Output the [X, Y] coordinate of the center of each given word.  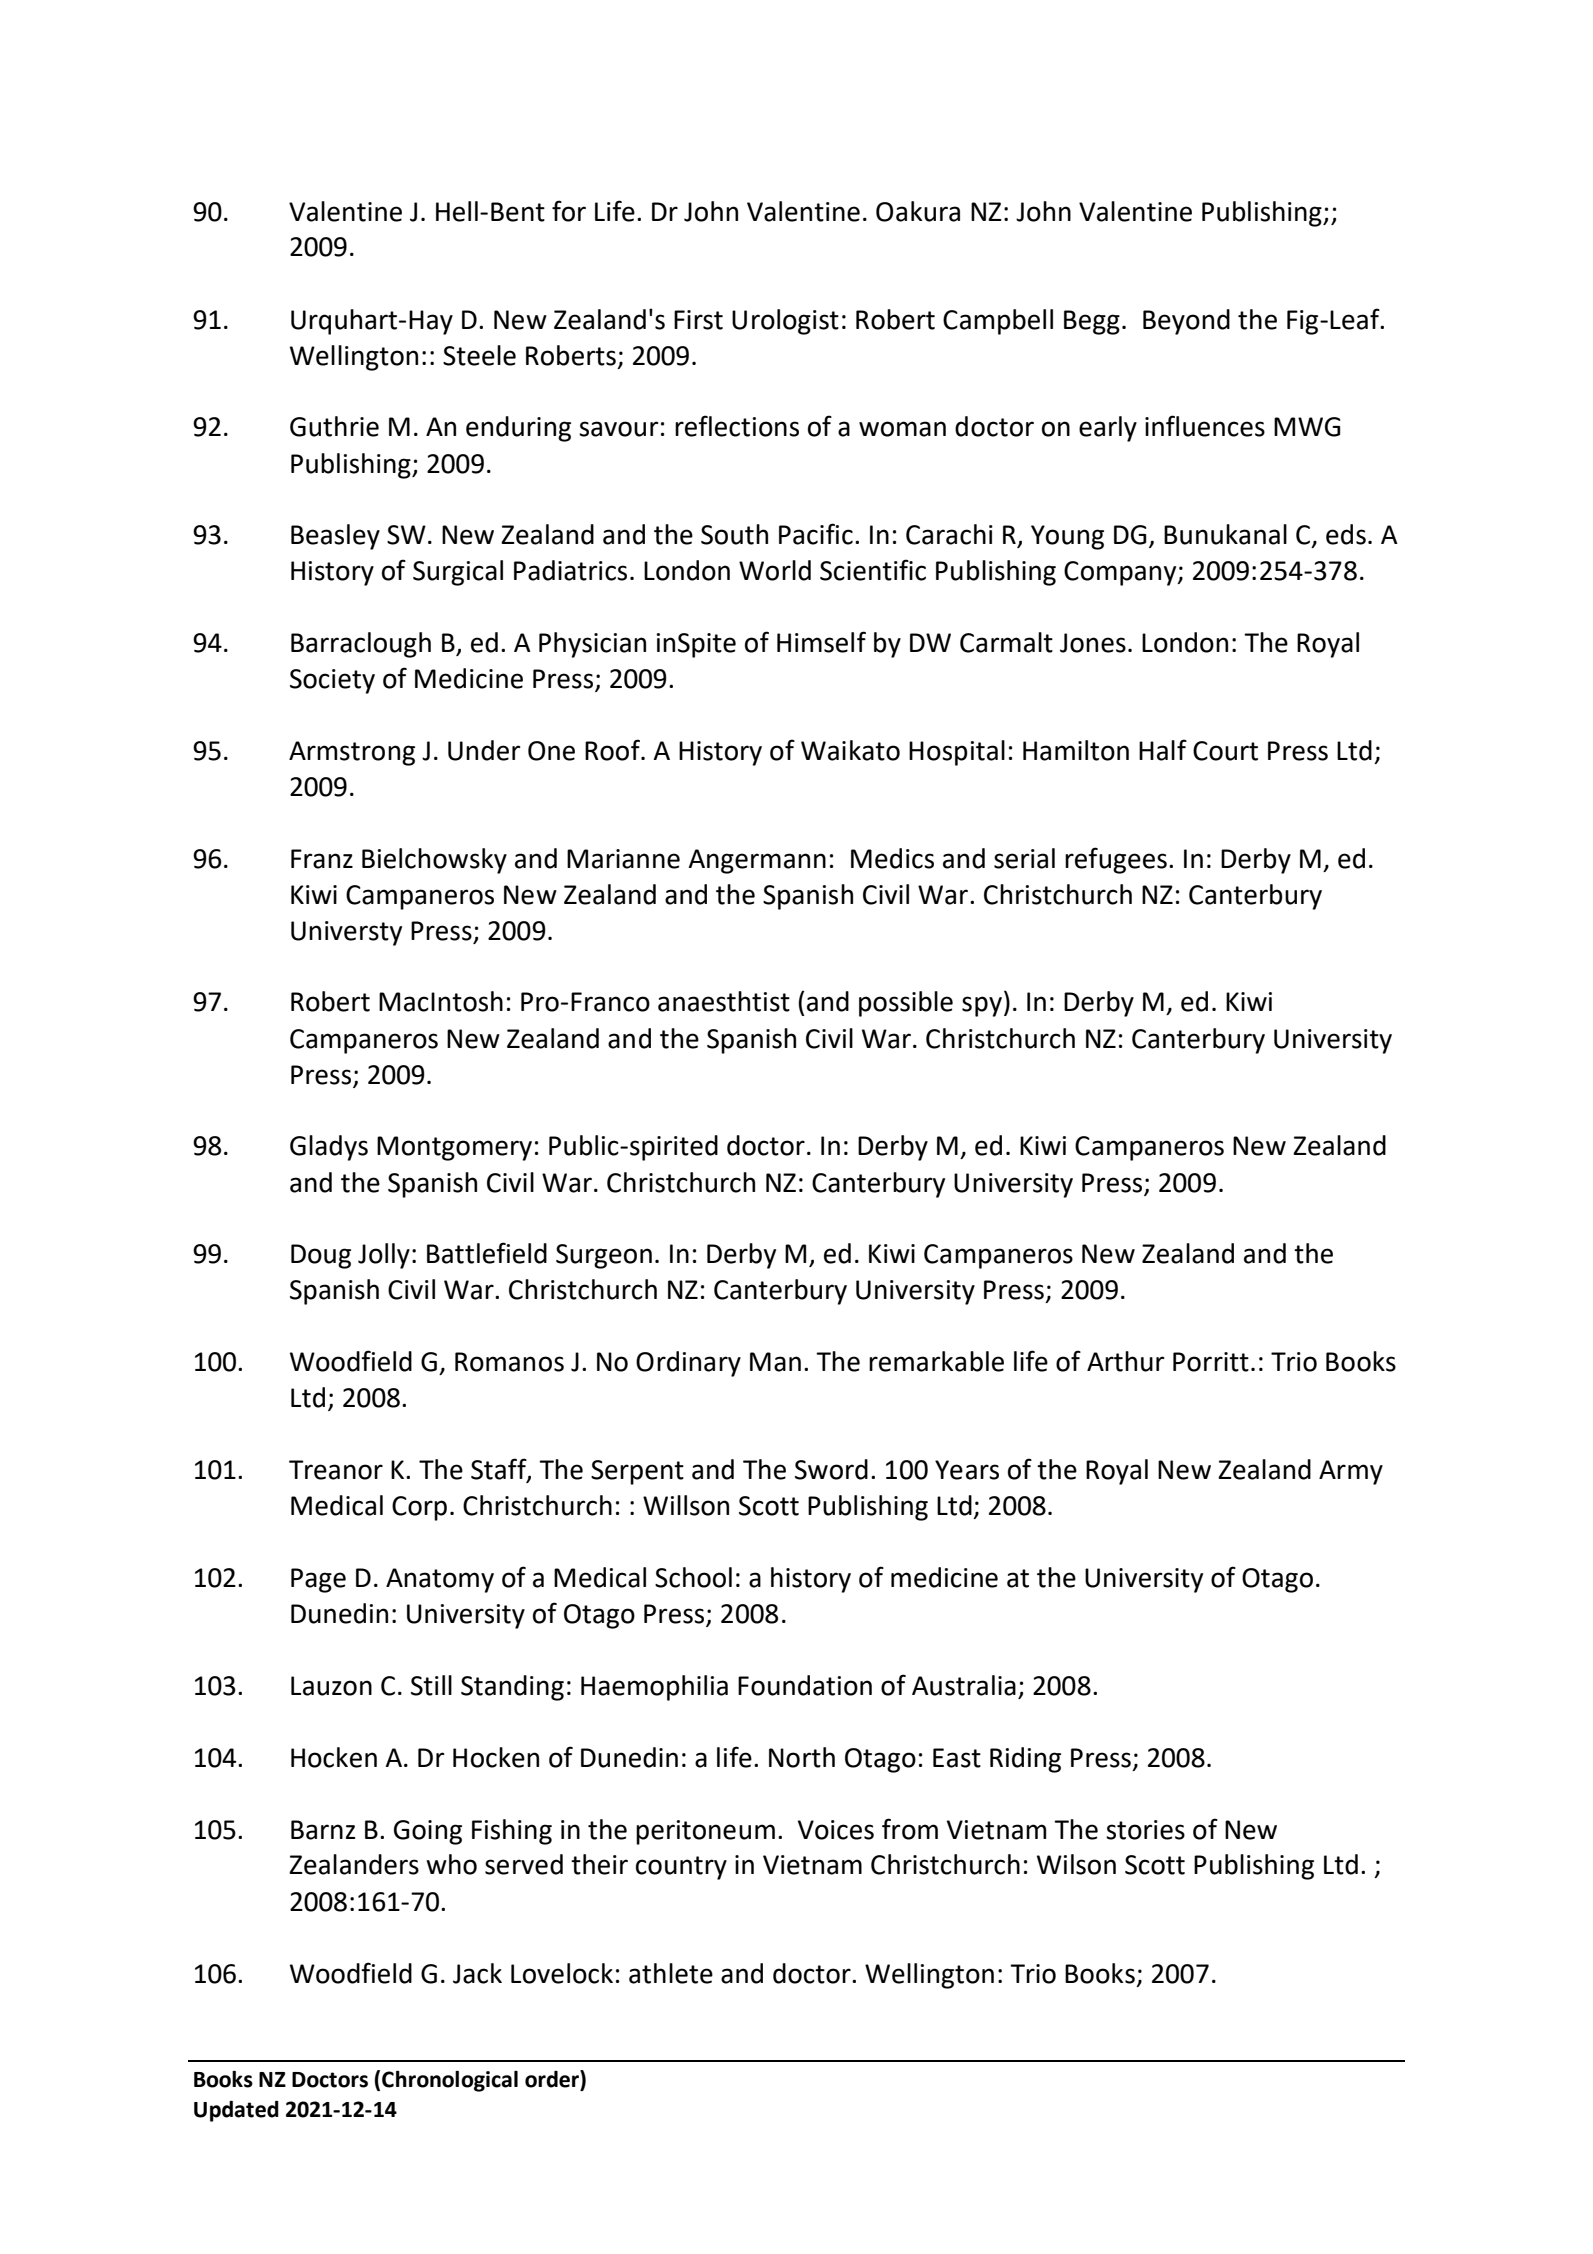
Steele [479, 355]
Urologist [785, 322]
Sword [831, 1469]
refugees [1116, 860]
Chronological [450, 2081]
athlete [671, 1973]
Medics [892, 858]
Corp [419, 1508]
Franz [322, 859]
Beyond [1186, 322]
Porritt [1211, 1362]
